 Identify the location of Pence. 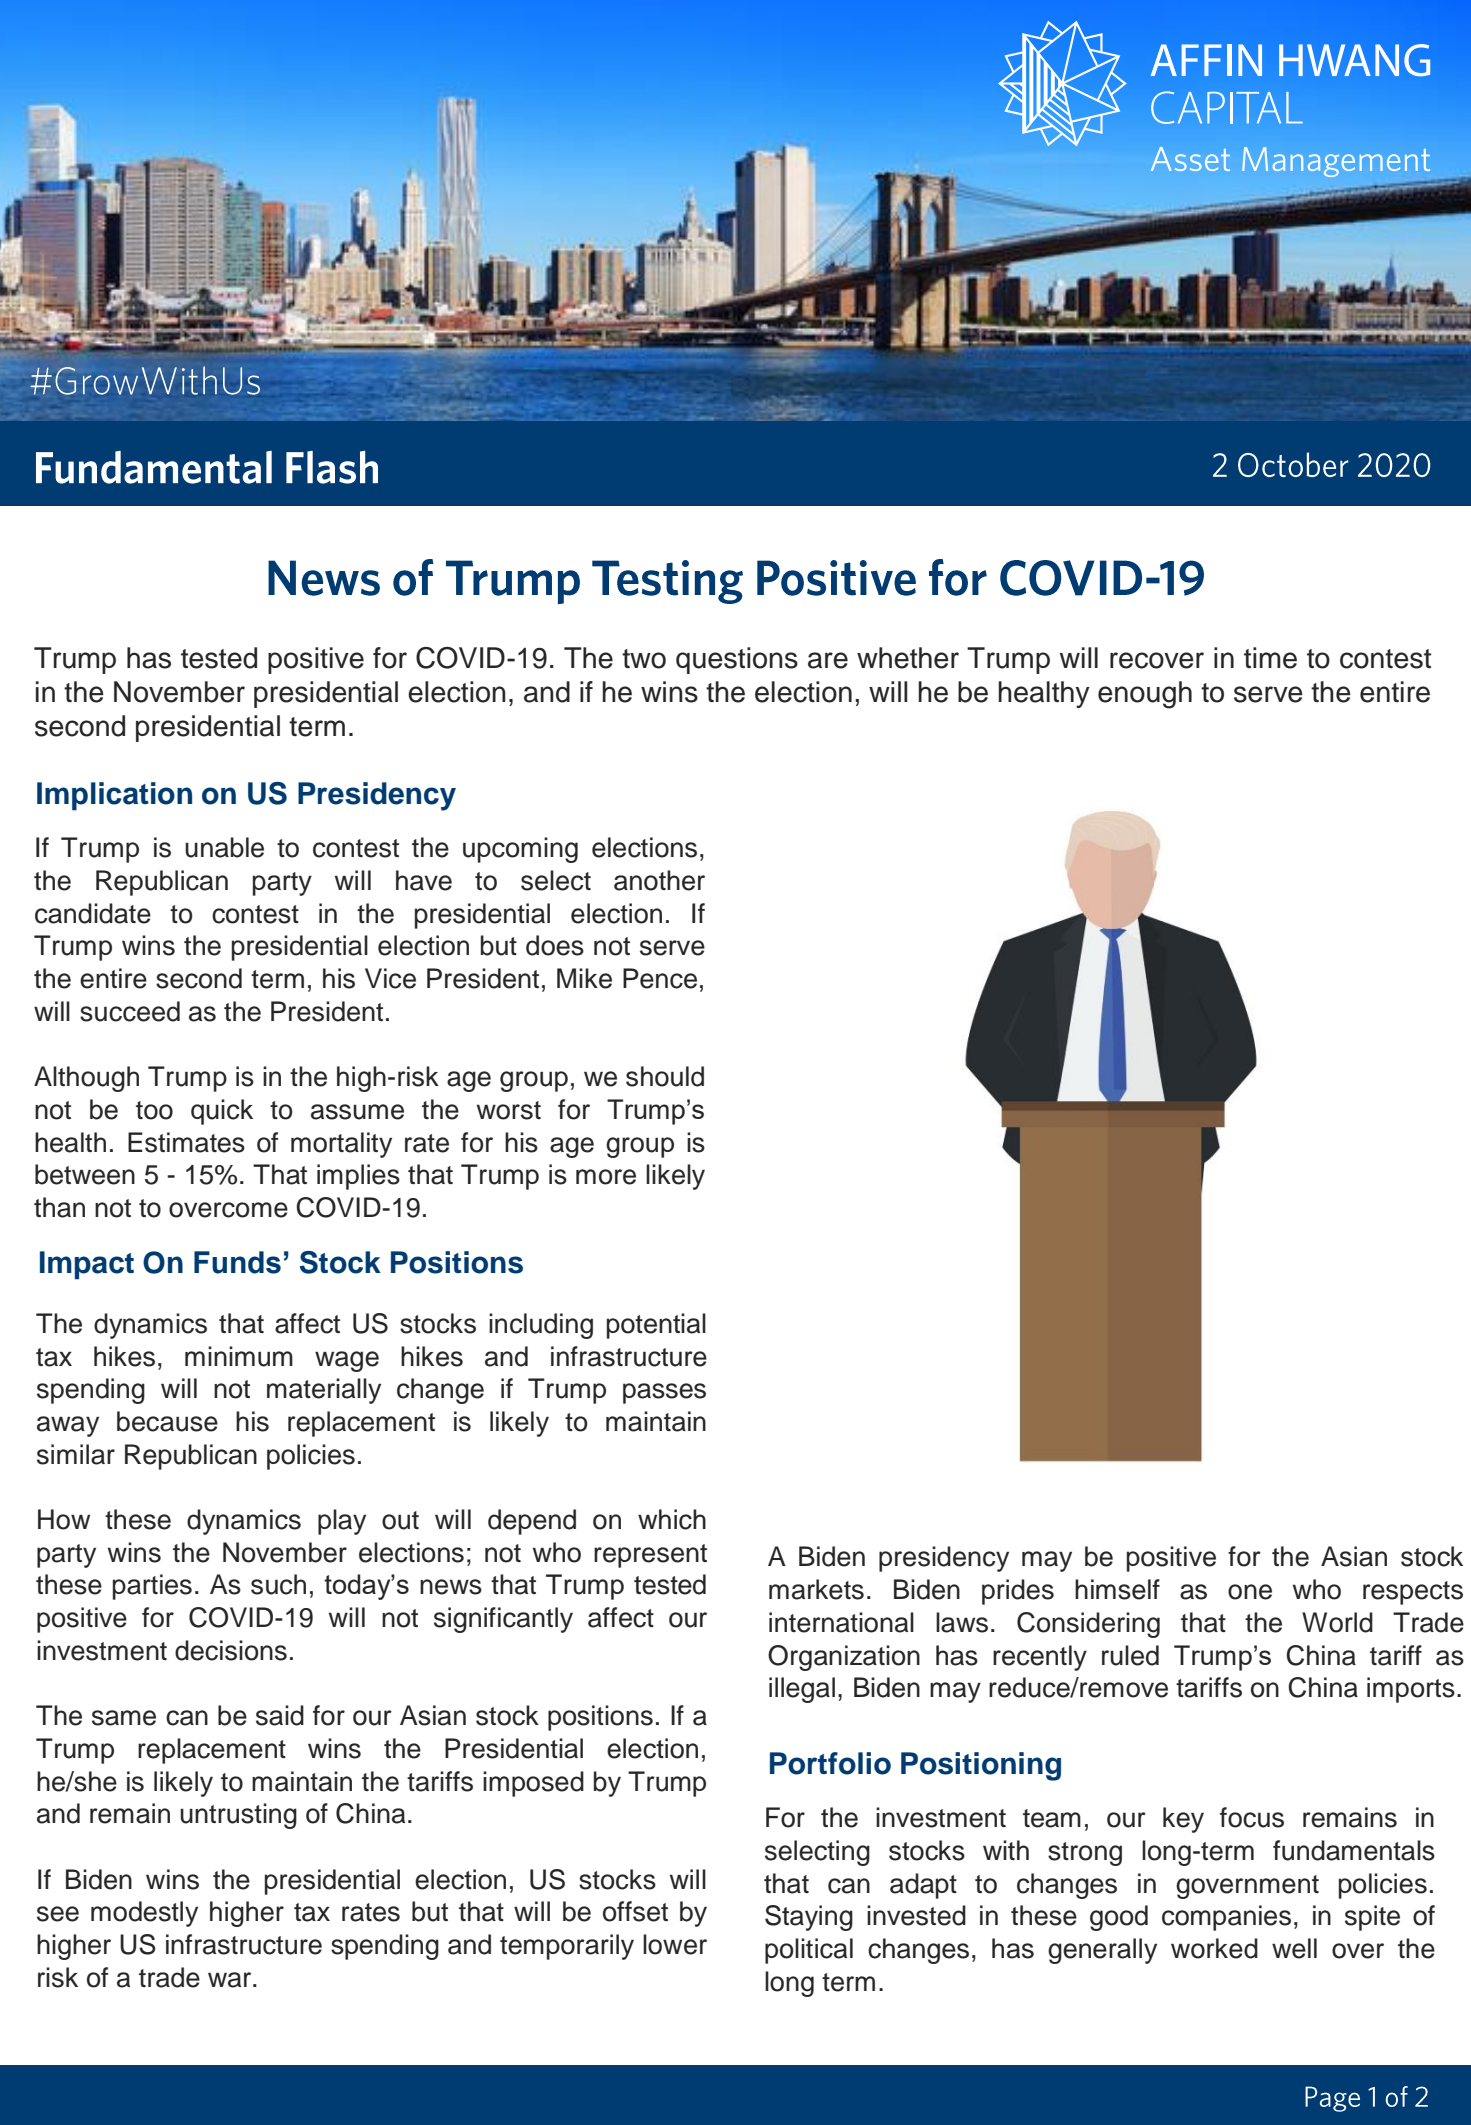
(660, 978).
